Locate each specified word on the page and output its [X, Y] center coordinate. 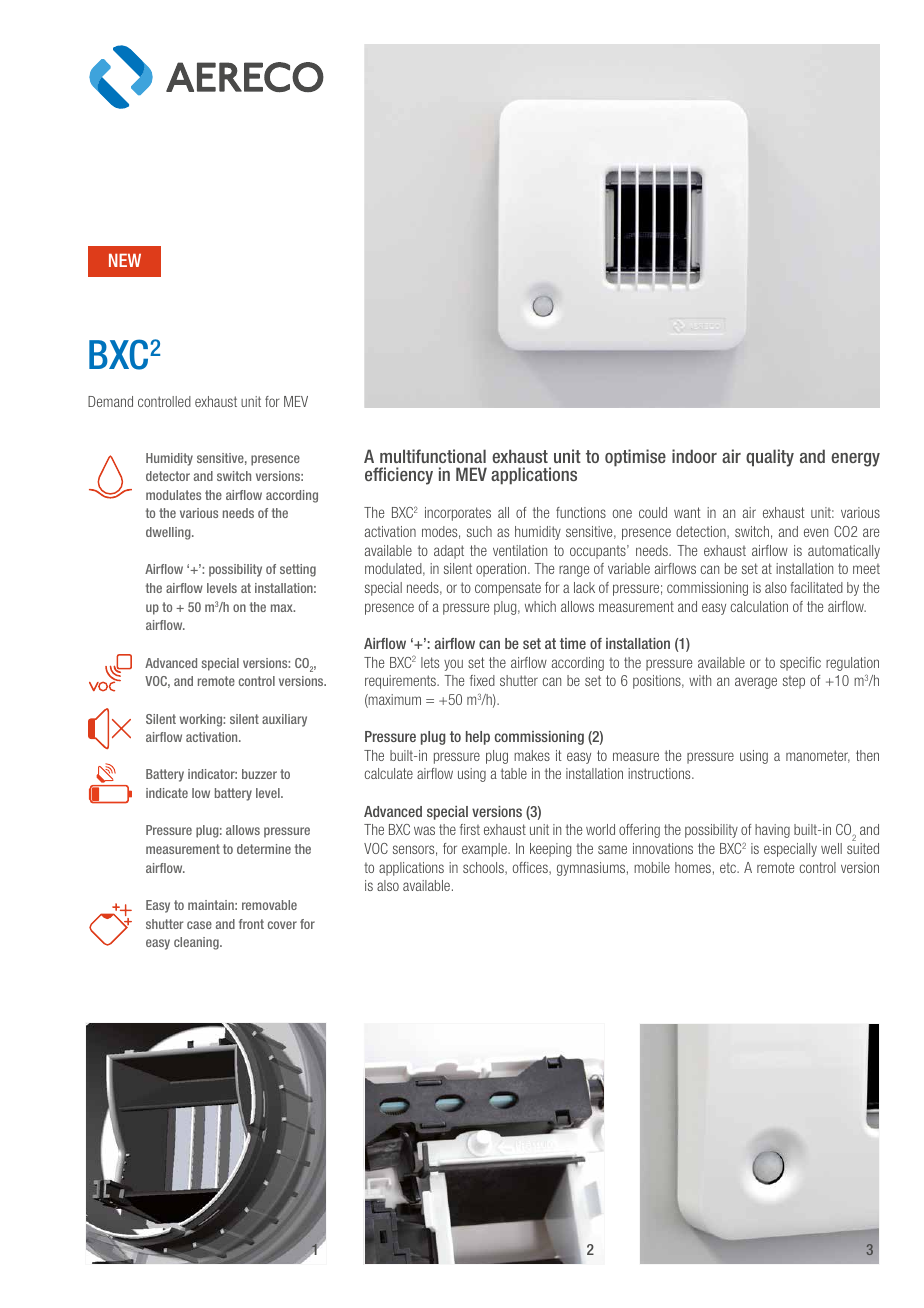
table [514, 773]
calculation [759, 606]
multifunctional [433, 456]
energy [855, 460]
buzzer [259, 774]
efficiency [399, 476]
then [867, 755]
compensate [508, 589]
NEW [125, 260]
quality [770, 458]
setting [298, 570]
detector [168, 476]
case [199, 925]
